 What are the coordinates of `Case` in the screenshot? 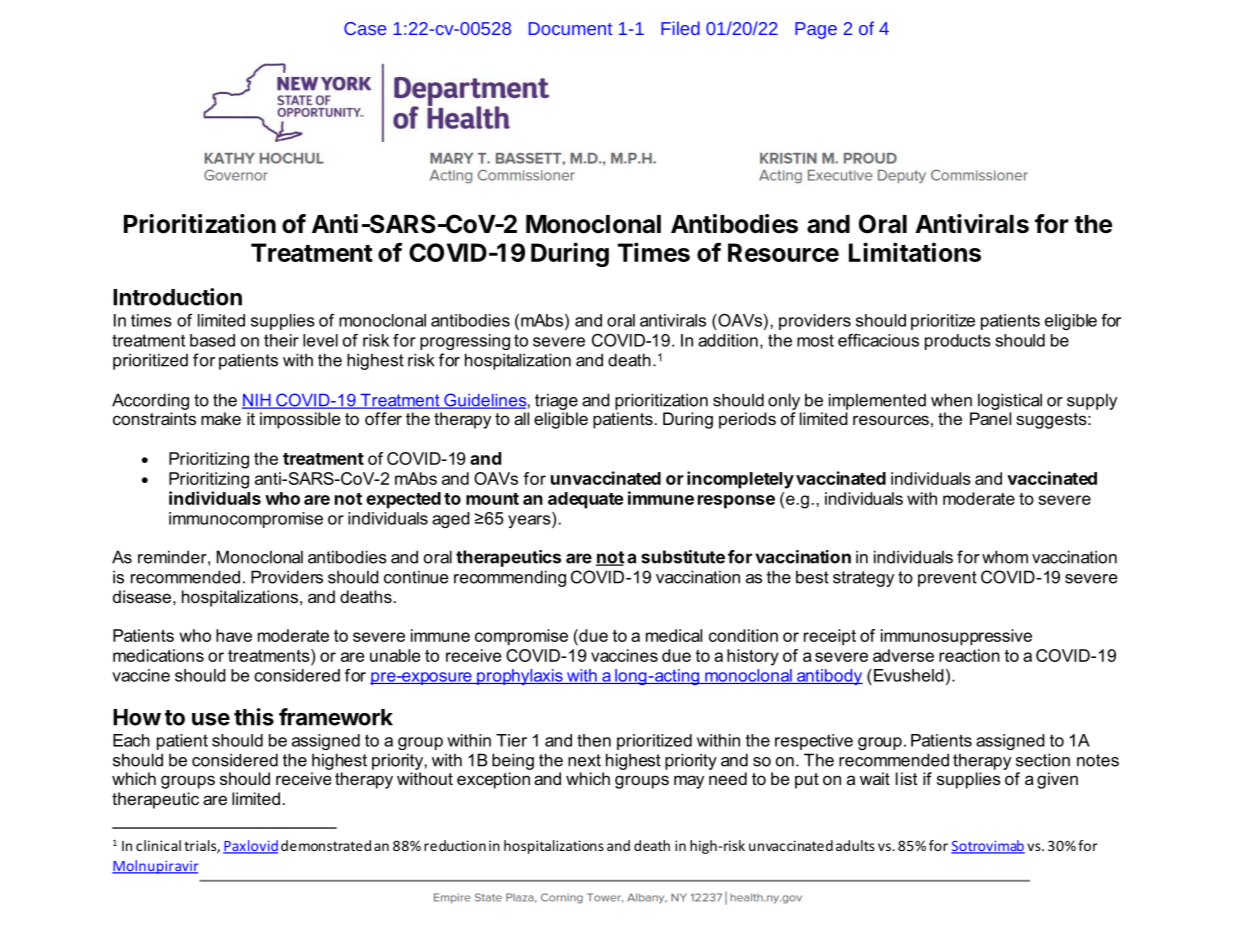 It's located at (365, 28).
